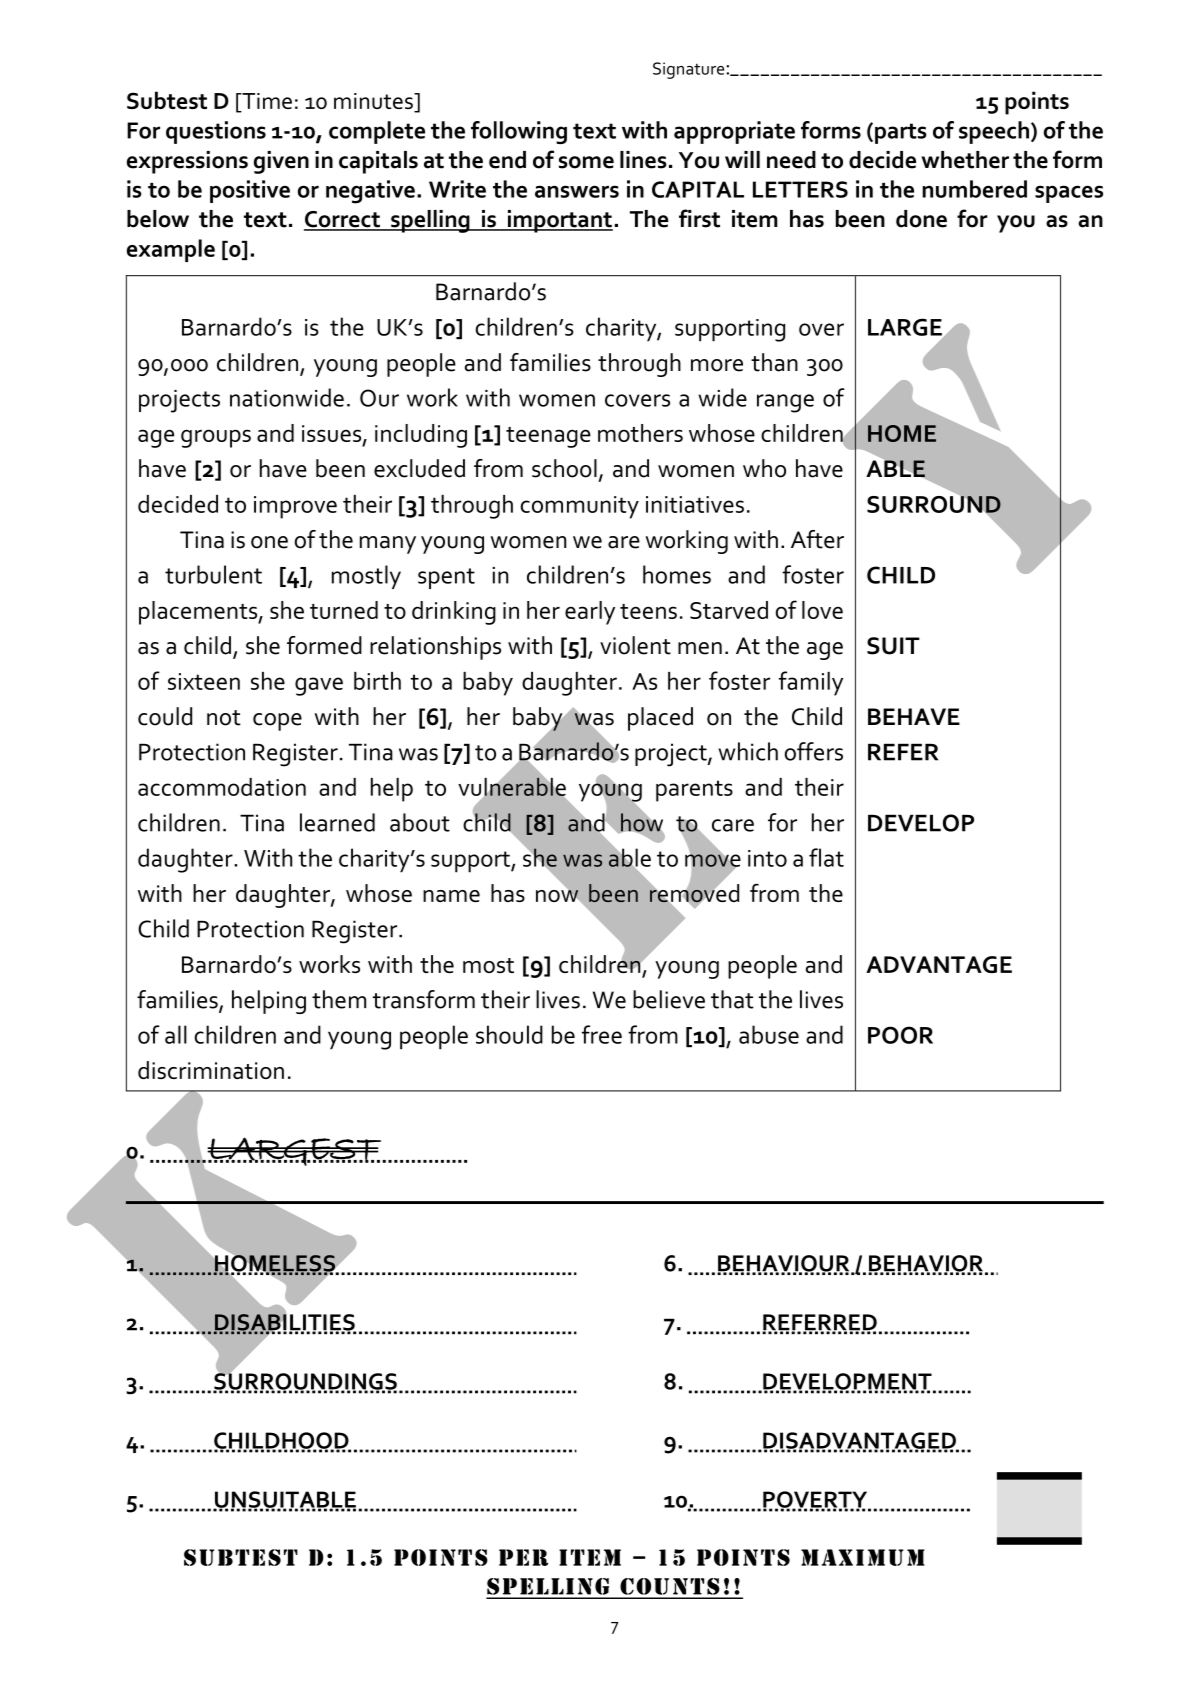  Describe the element at coordinates (523, 1557) in the screenshot. I see `PER` at that location.
